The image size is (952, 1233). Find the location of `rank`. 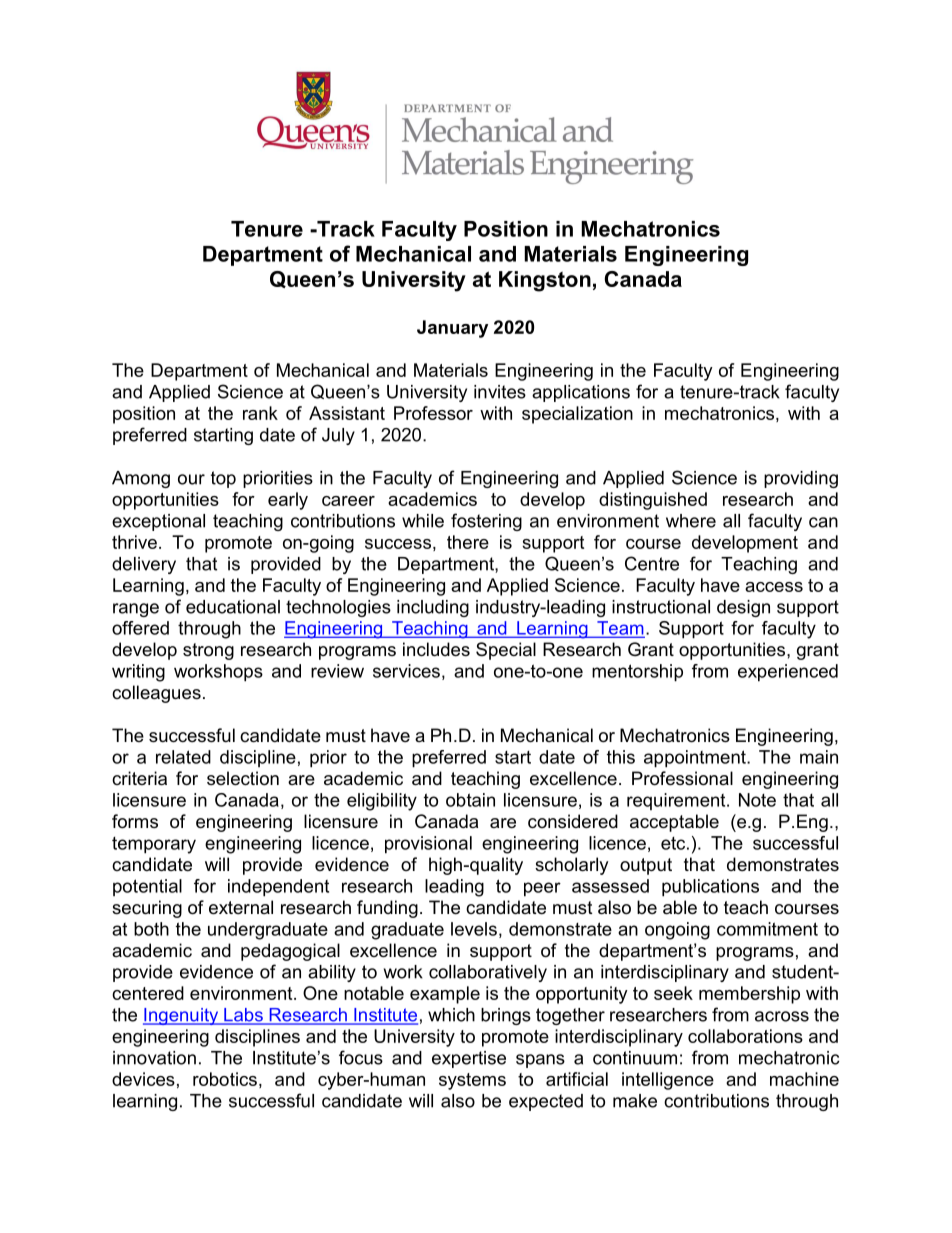

rank is located at coordinates (260, 413).
